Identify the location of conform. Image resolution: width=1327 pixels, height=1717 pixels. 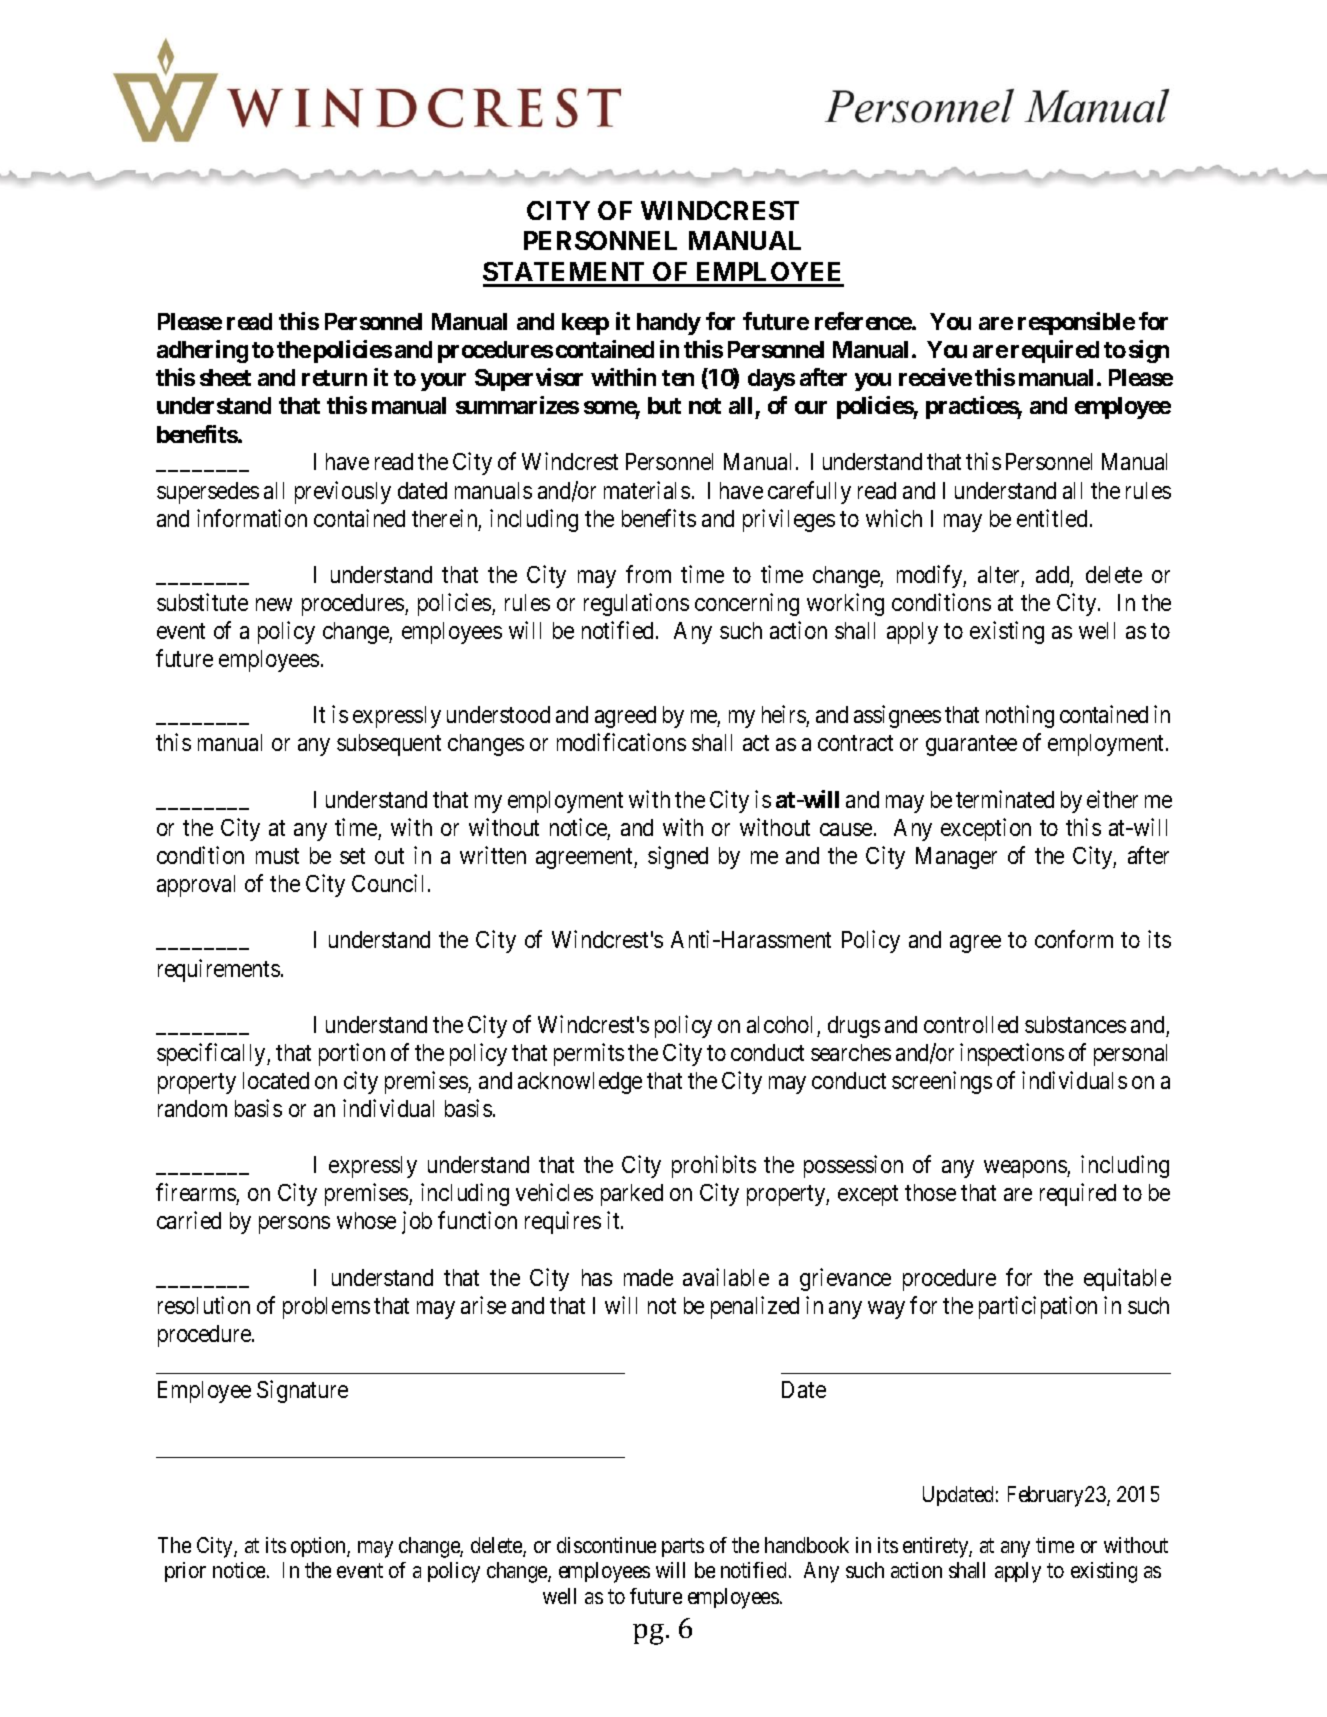
(1074, 939).
